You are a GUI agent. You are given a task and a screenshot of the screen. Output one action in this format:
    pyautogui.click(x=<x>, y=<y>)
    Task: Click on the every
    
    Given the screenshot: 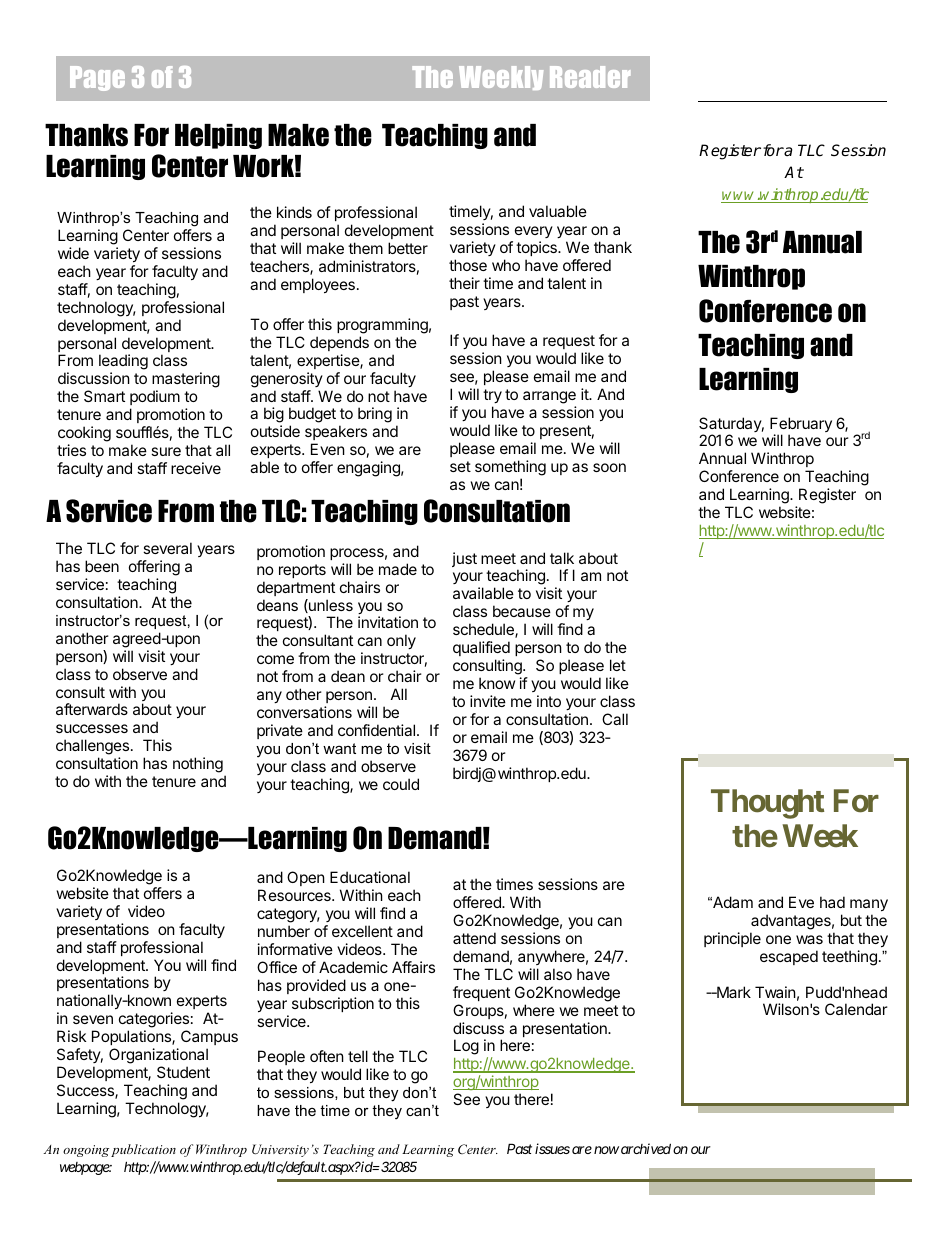 What is the action you would take?
    pyautogui.click(x=534, y=232)
